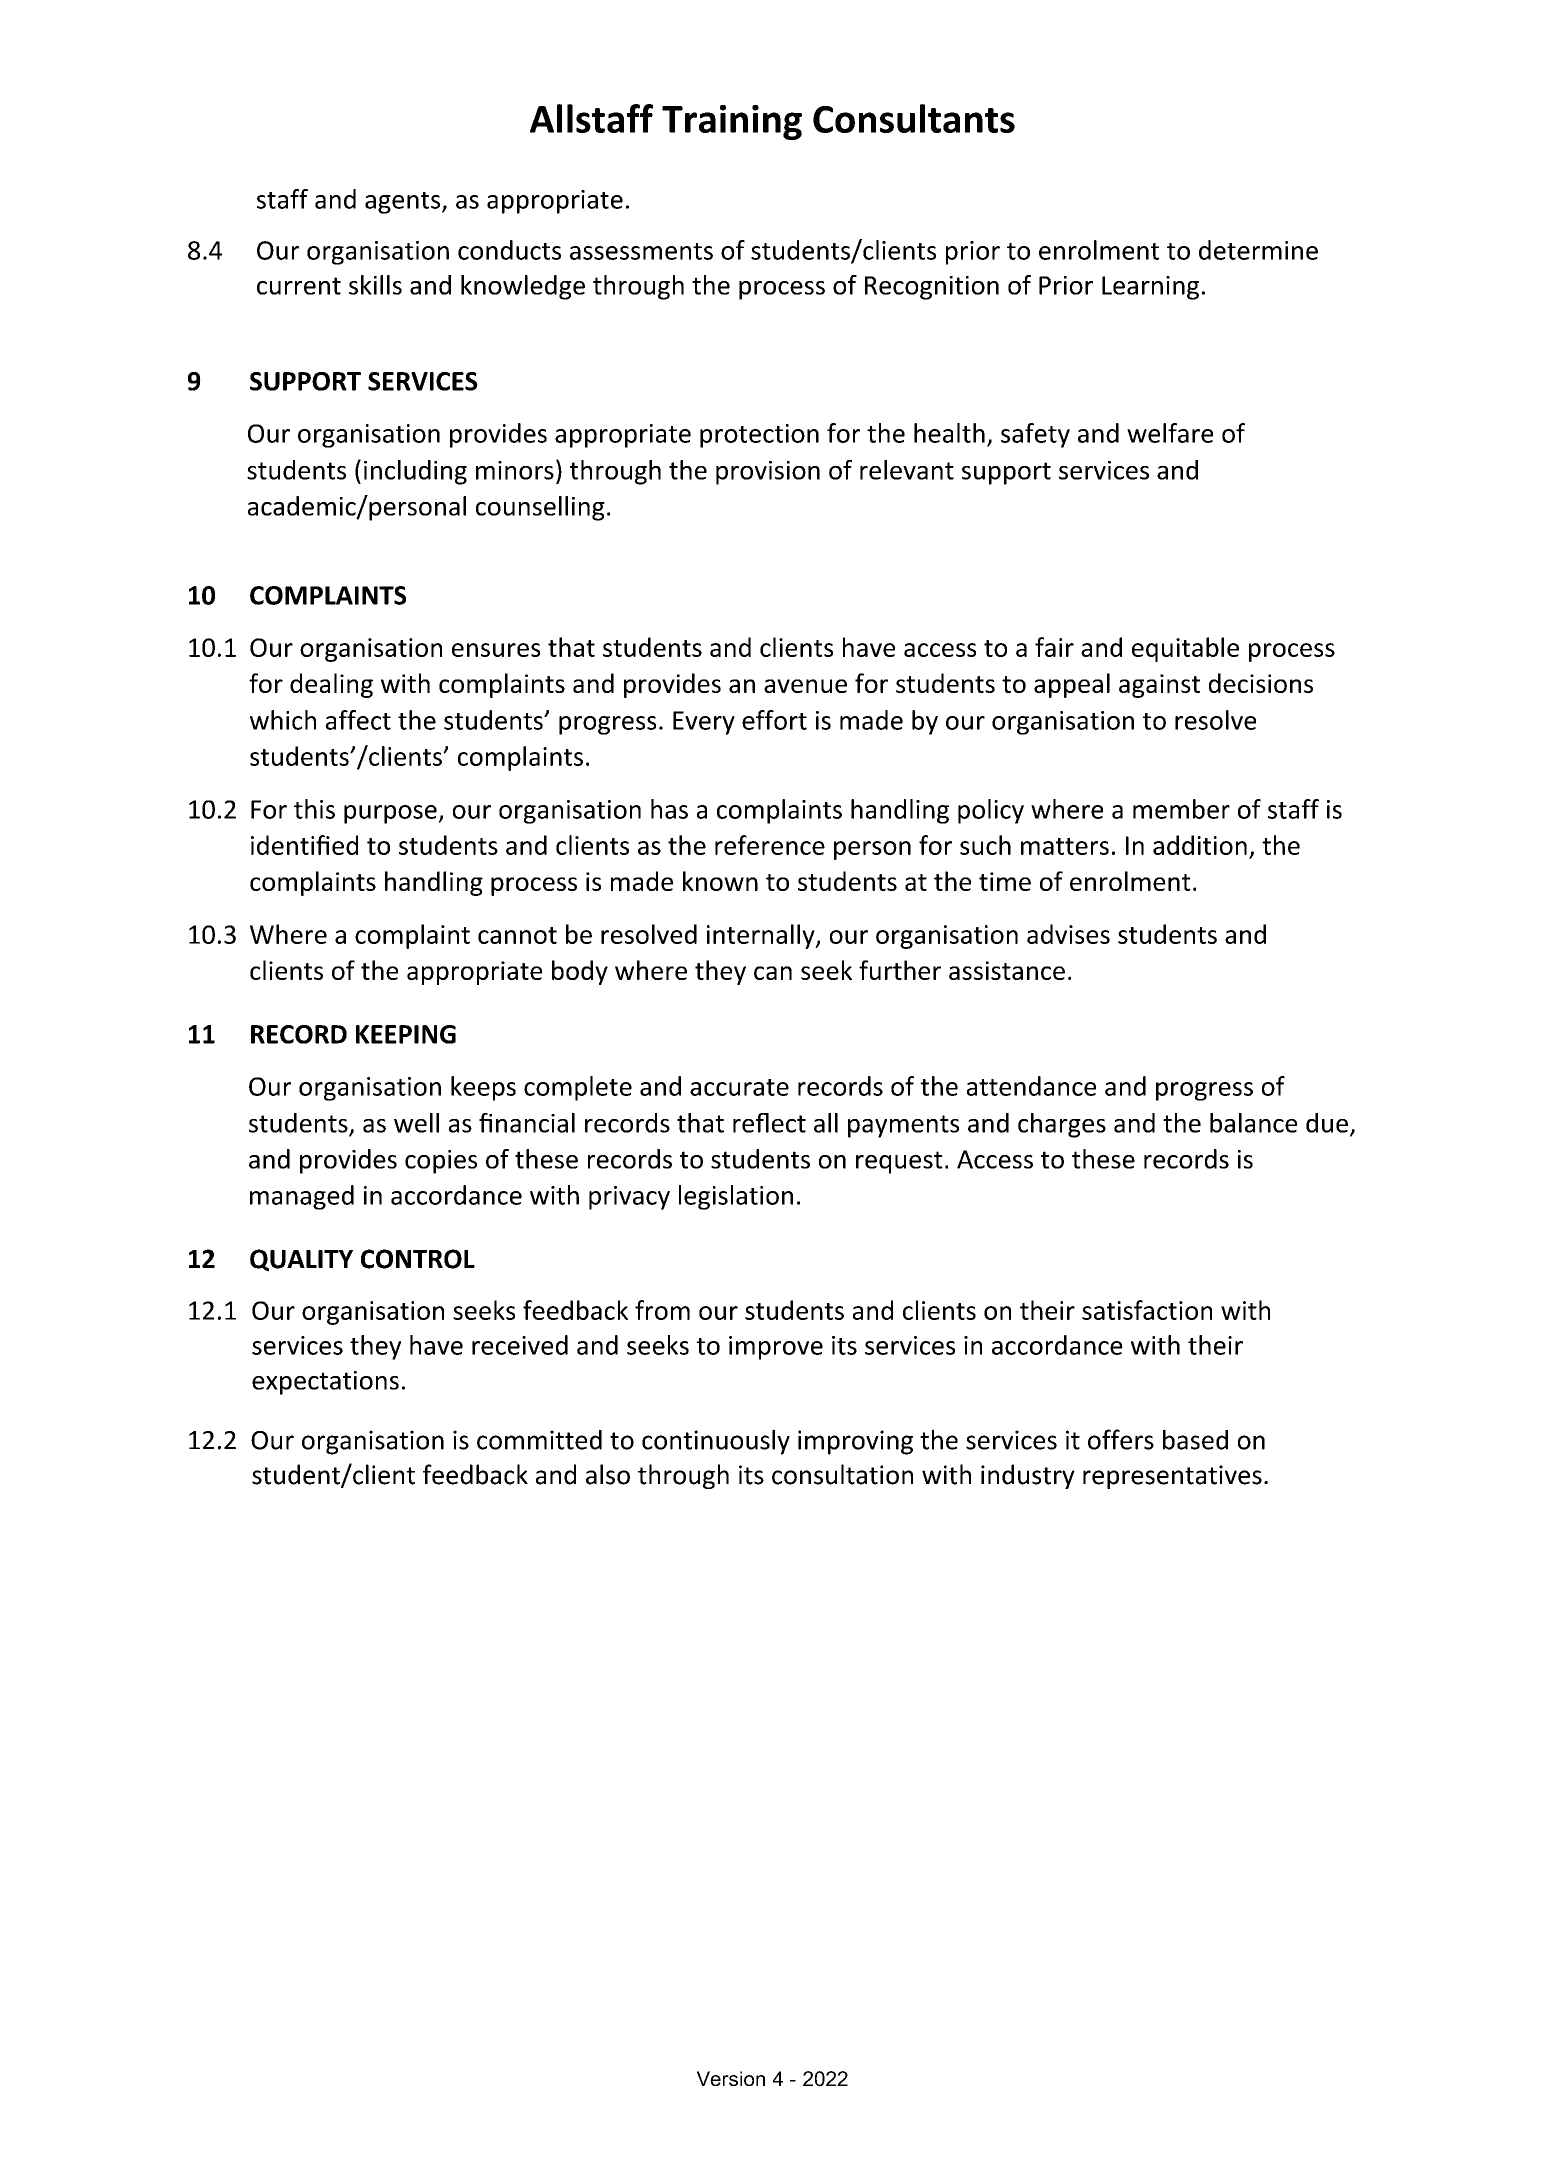  What do you see at coordinates (325, 1383) in the document?
I see `expectations` at bounding box center [325, 1383].
